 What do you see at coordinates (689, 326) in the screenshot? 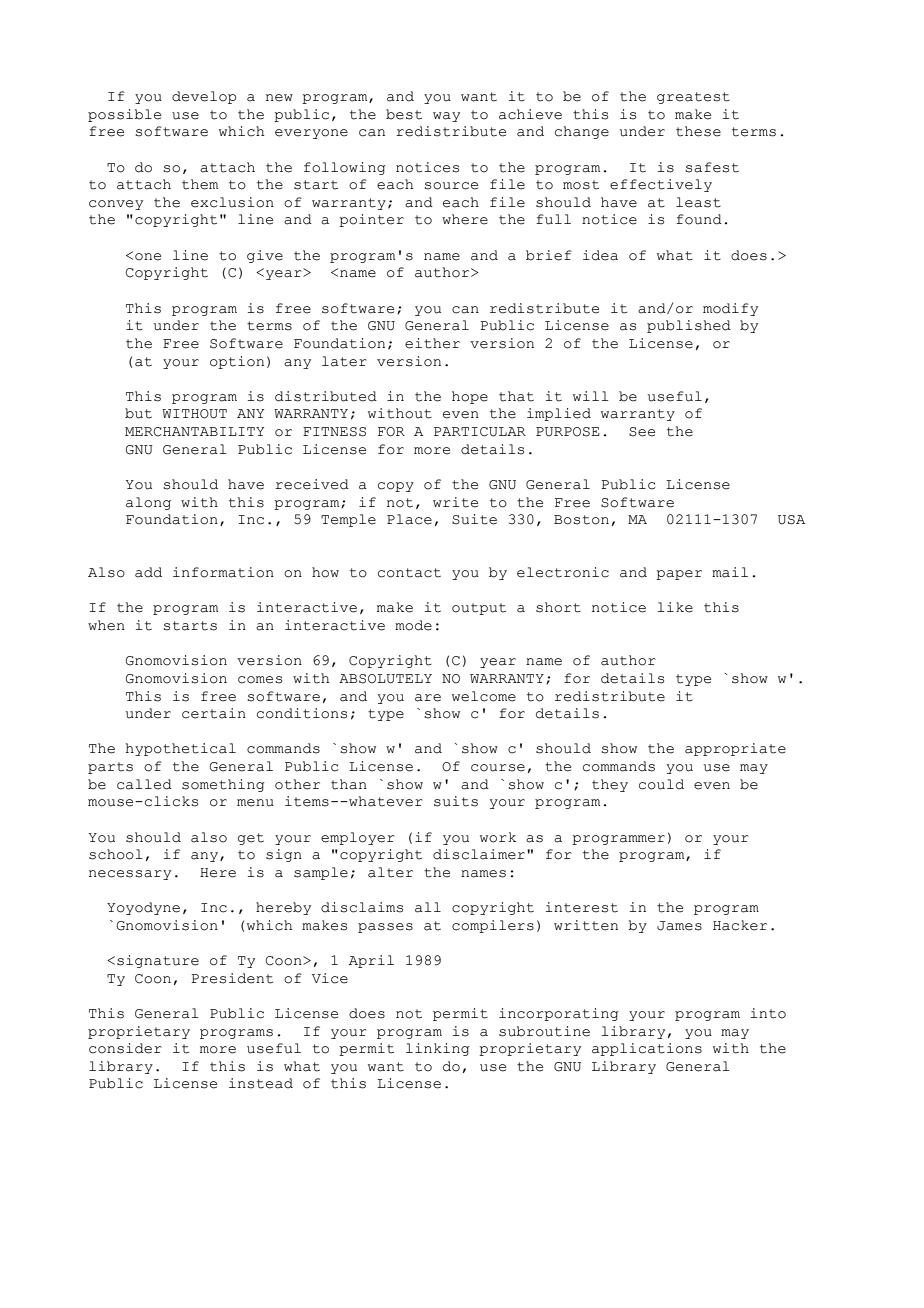
I see `published` at bounding box center [689, 326].
